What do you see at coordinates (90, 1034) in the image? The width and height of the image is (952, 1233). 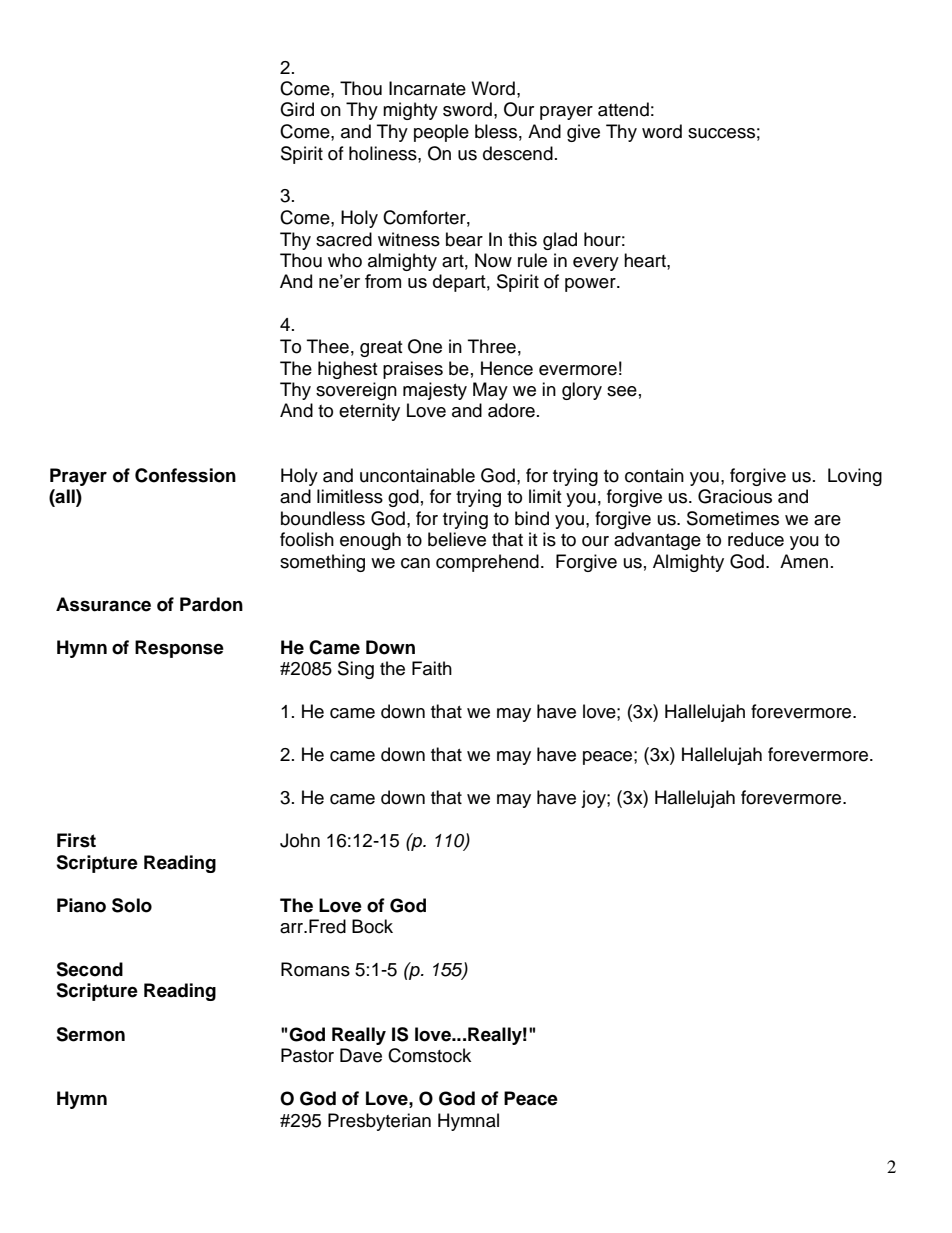 I see `Sermon` at bounding box center [90, 1034].
